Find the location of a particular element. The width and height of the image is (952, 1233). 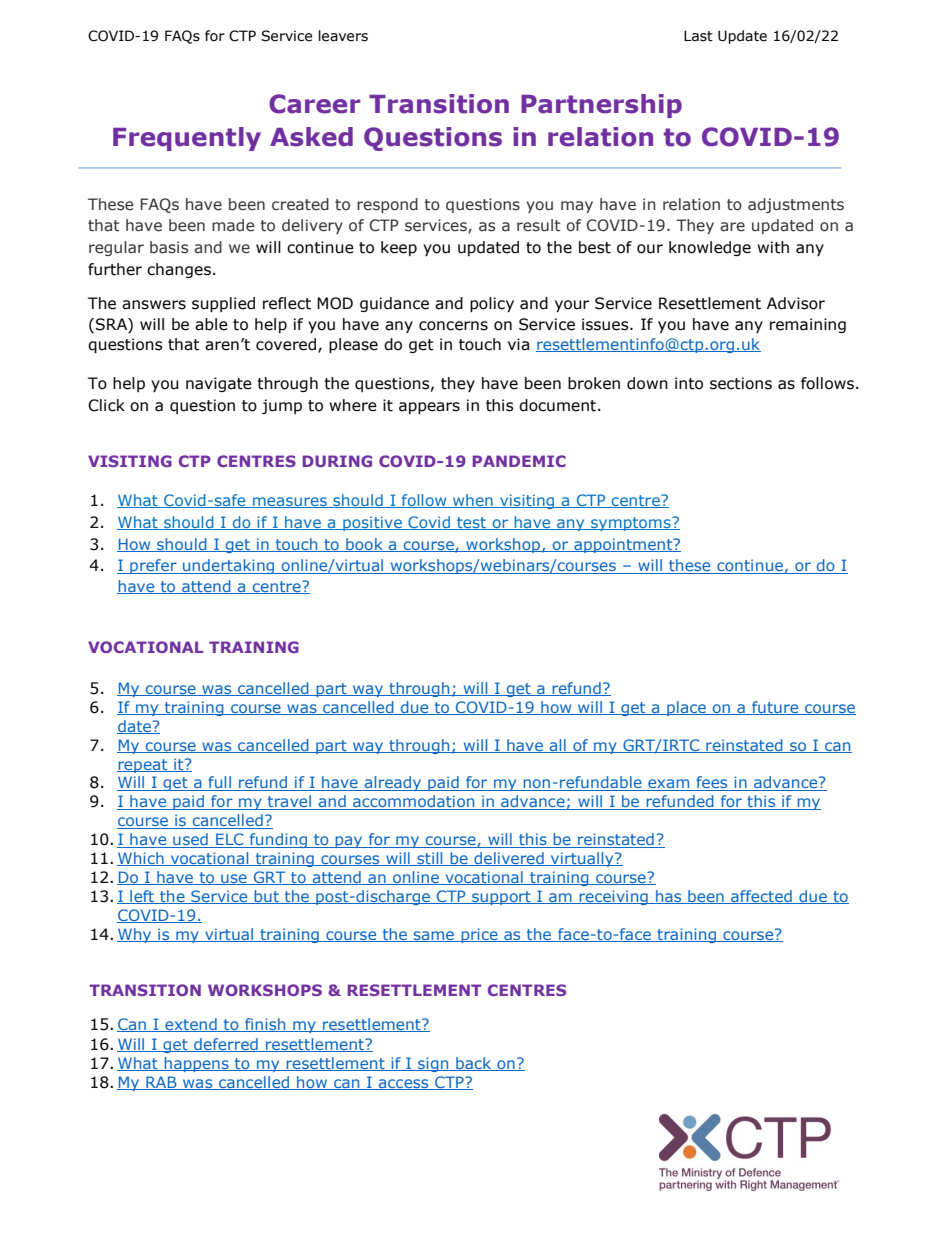

symptoms is located at coordinates (631, 524).
